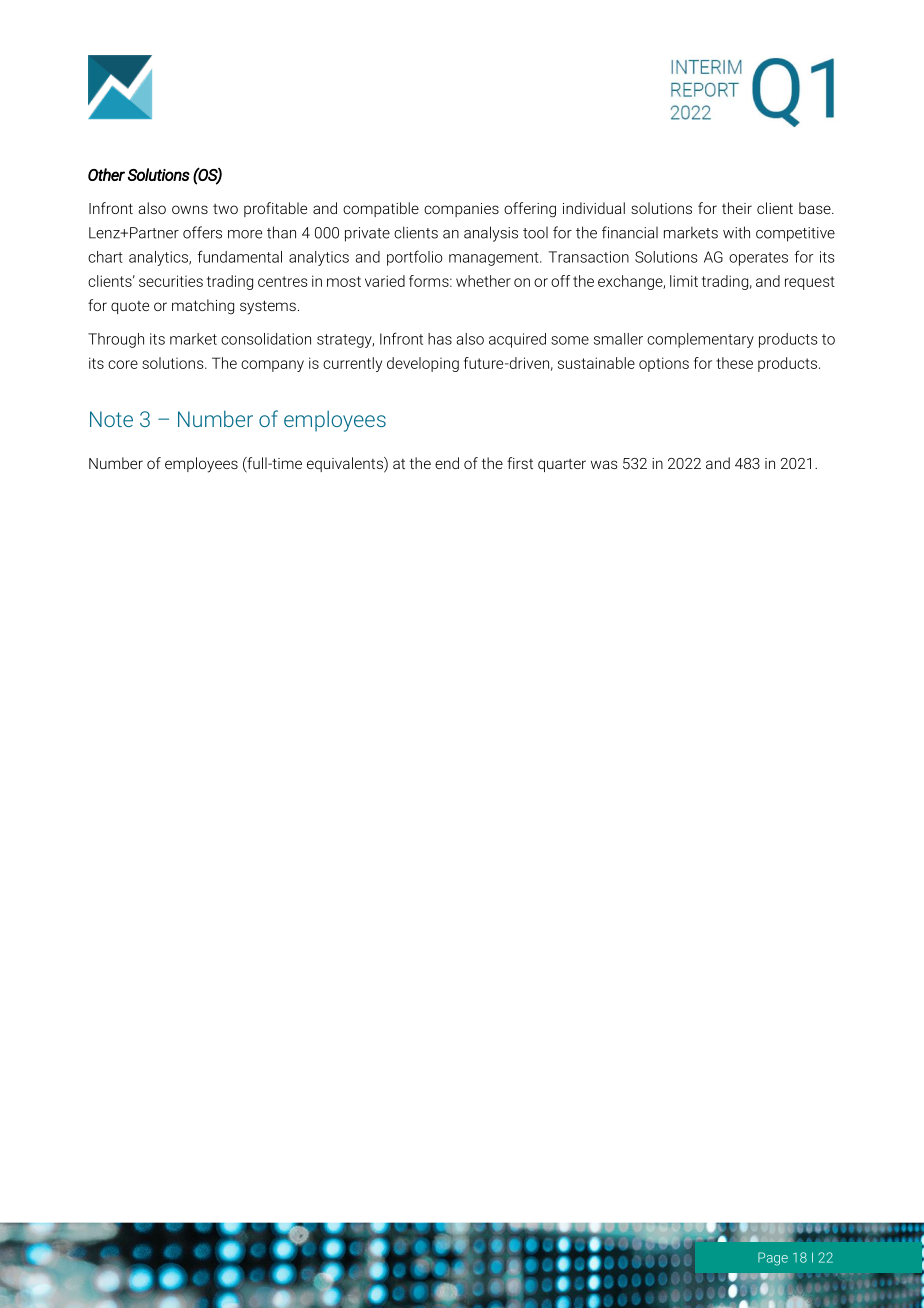 The height and width of the page is (1308, 924). What do you see at coordinates (604, 464) in the page?
I see `was` at bounding box center [604, 464].
